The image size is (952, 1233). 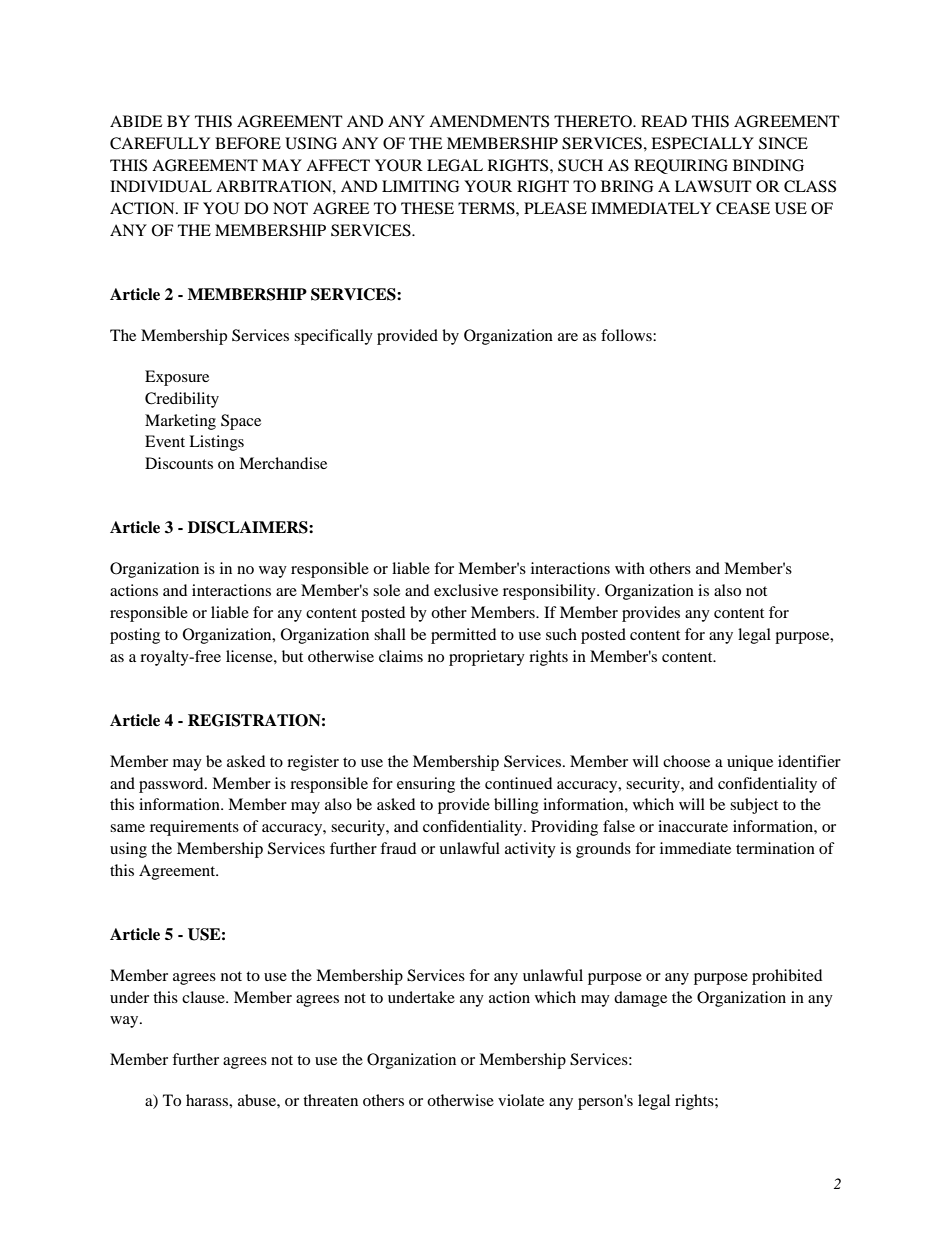 What do you see at coordinates (630, 568) in the screenshot?
I see `with` at bounding box center [630, 568].
